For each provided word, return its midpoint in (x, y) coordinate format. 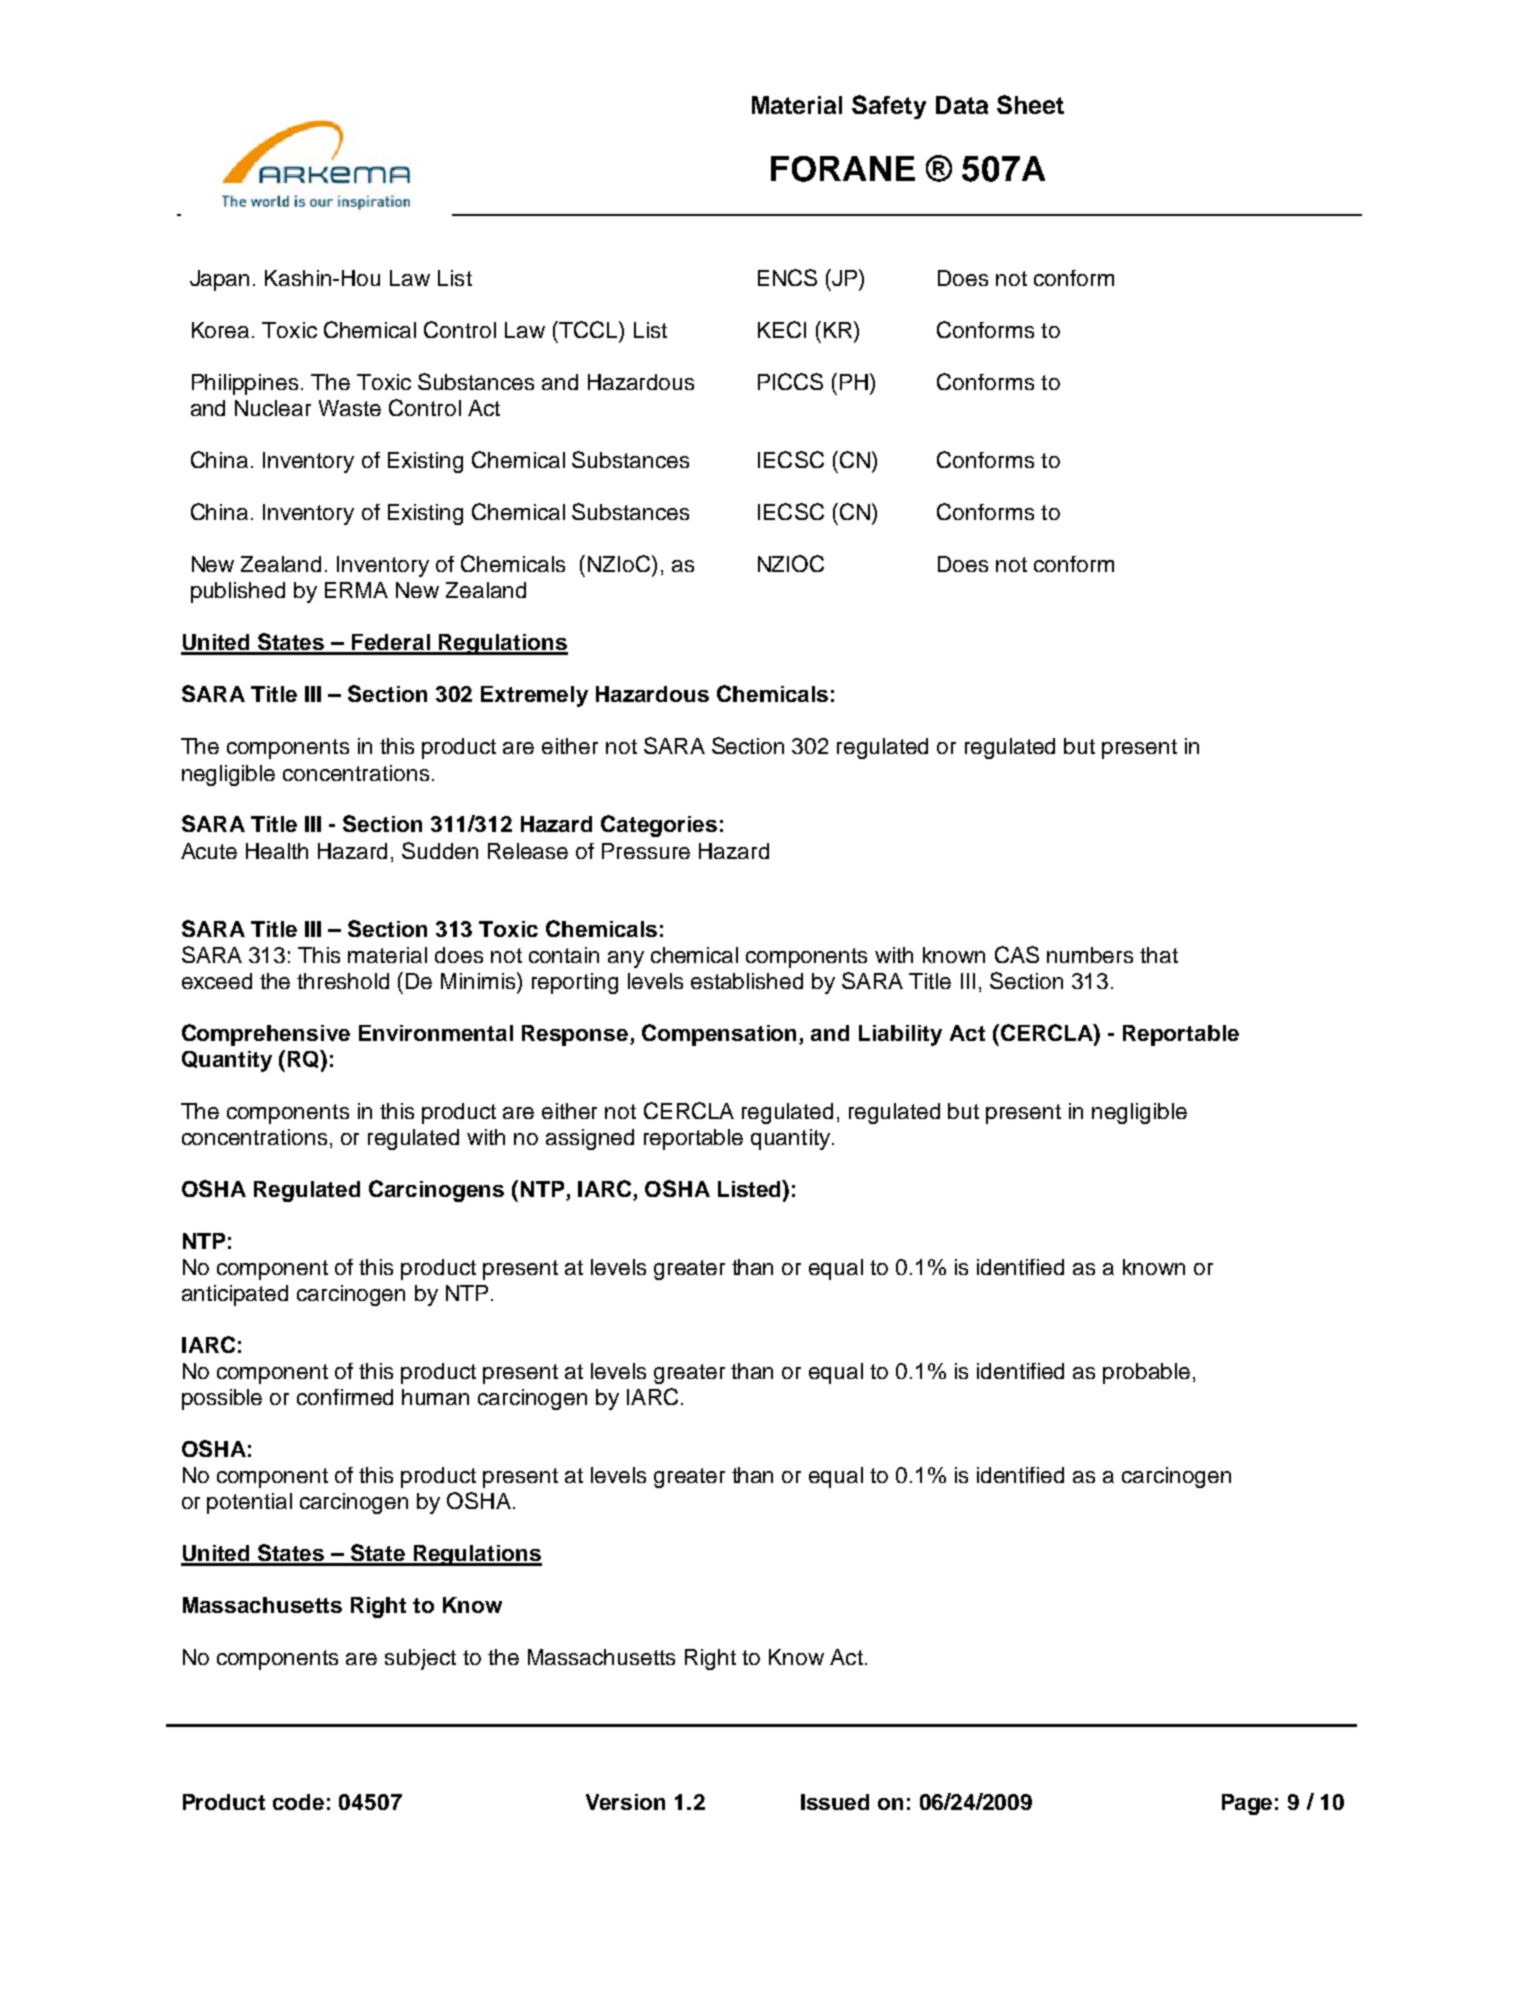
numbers (1090, 955)
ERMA (356, 590)
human (435, 1397)
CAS (1017, 954)
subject (420, 1659)
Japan (219, 280)
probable (1146, 1373)
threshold (343, 981)
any (626, 959)
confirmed (345, 1397)
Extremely (534, 696)
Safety (889, 107)
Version (625, 1802)
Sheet (1030, 104)
